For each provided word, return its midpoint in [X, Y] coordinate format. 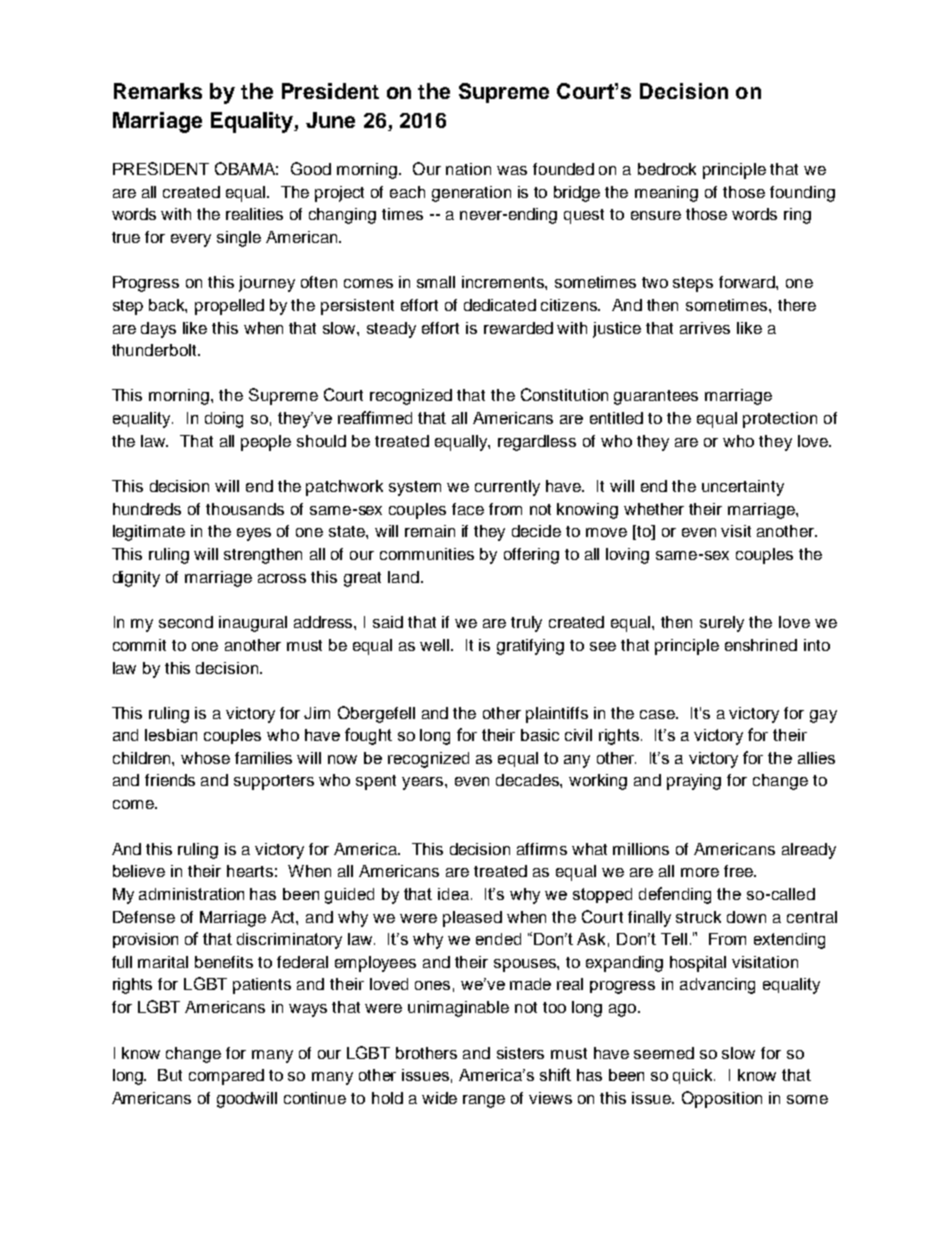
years [424, 783]
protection [780, 420]
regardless [537, 443]
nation [468, 169]
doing [224, 420]
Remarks [158, 91]
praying [694, 782]
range [484, 1101]
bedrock [667, 169]
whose [205, 758]
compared [226, 1077]
